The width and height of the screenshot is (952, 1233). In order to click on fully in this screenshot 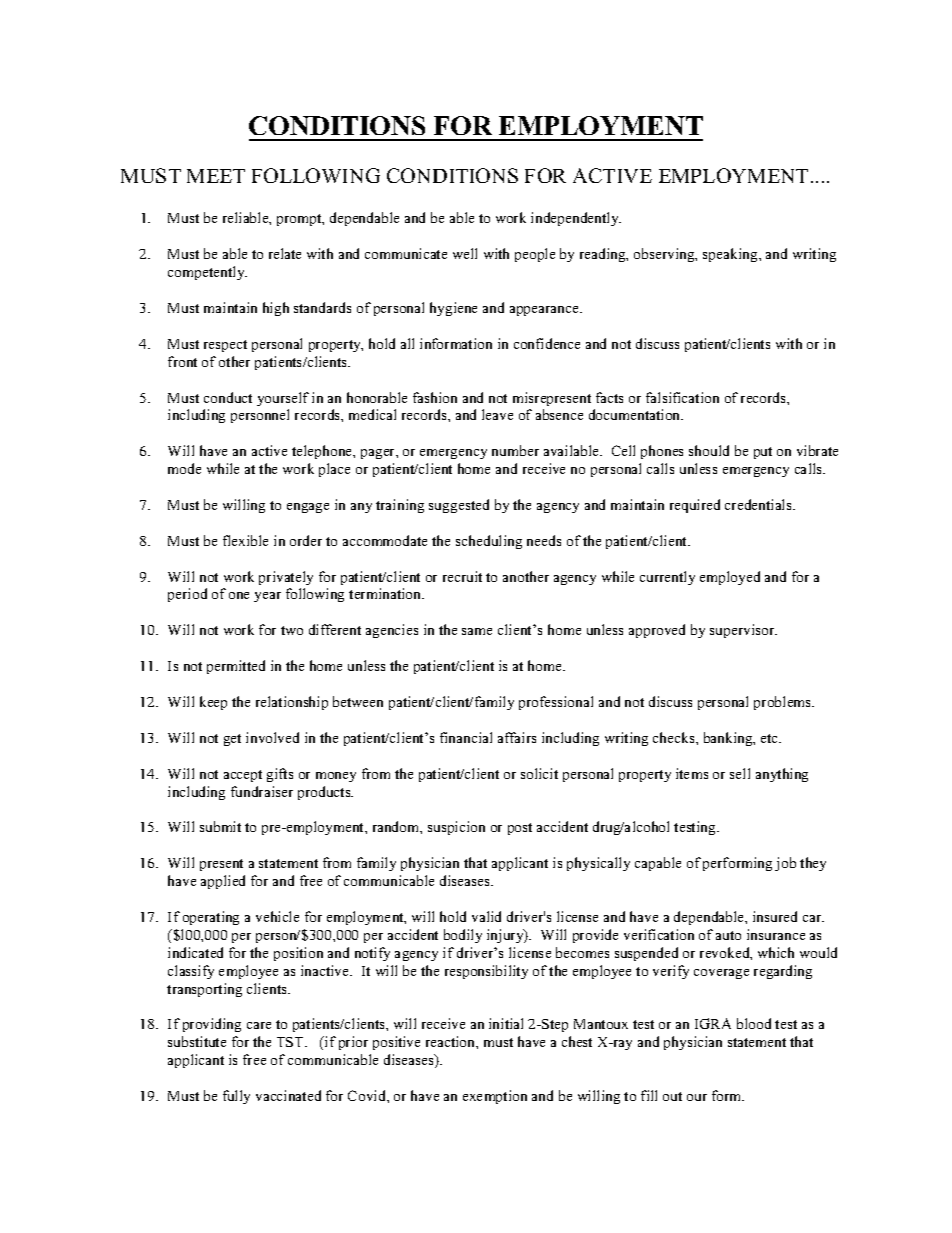, I will do `click(236, 1097)`.
